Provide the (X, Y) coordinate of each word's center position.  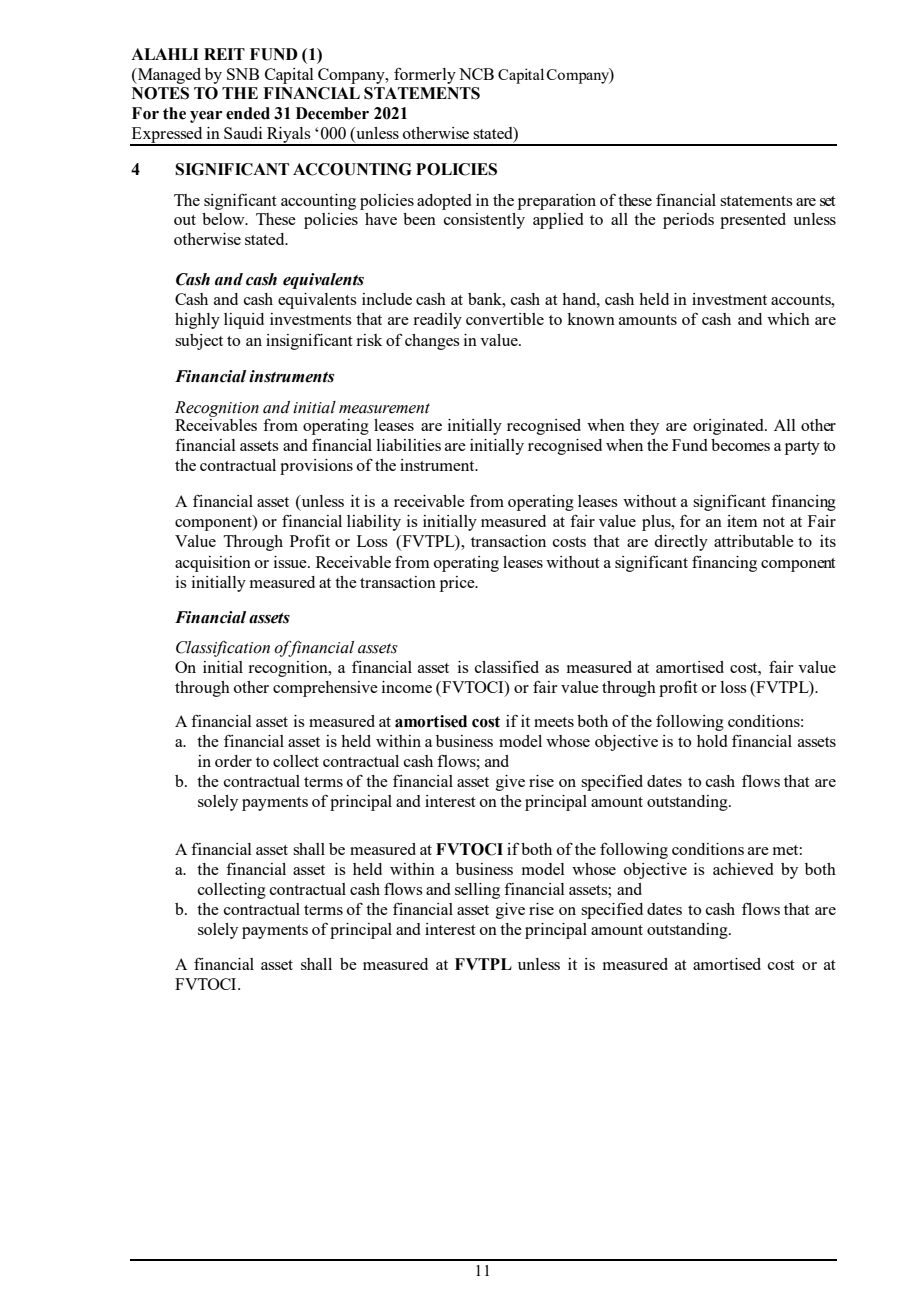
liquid (244, 321)
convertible (505, 319)
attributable (754, 541)
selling (477, 891)
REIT (224, 54)
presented (753, 221)
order (233, 761)
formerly (425, 76)
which (788, 319)
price (458, 584)
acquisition (213, 564)
